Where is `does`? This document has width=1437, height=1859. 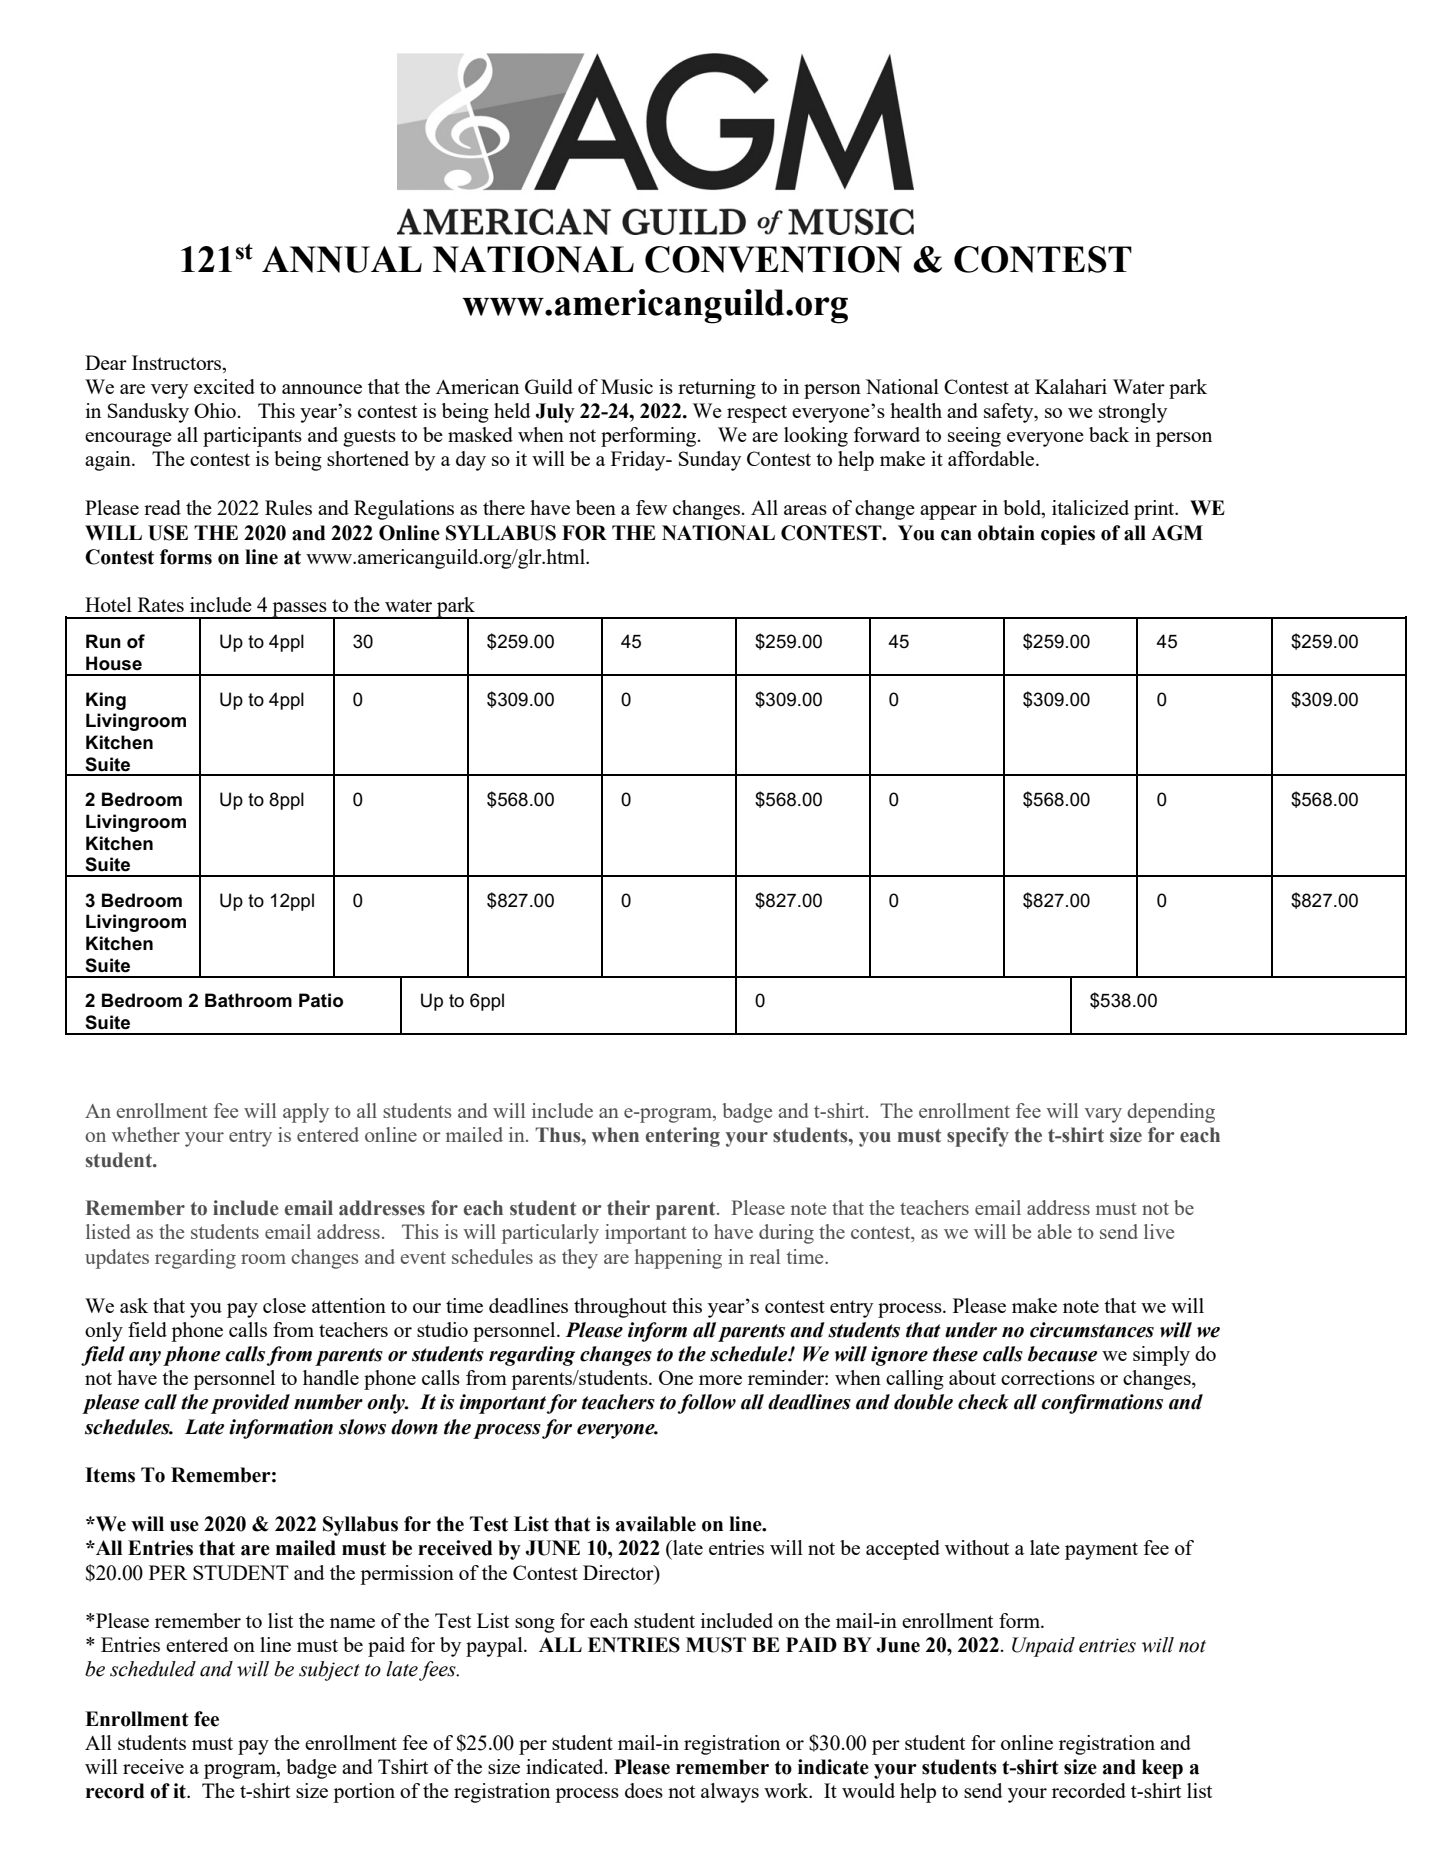 does is located at coordinates (644, 1790).
